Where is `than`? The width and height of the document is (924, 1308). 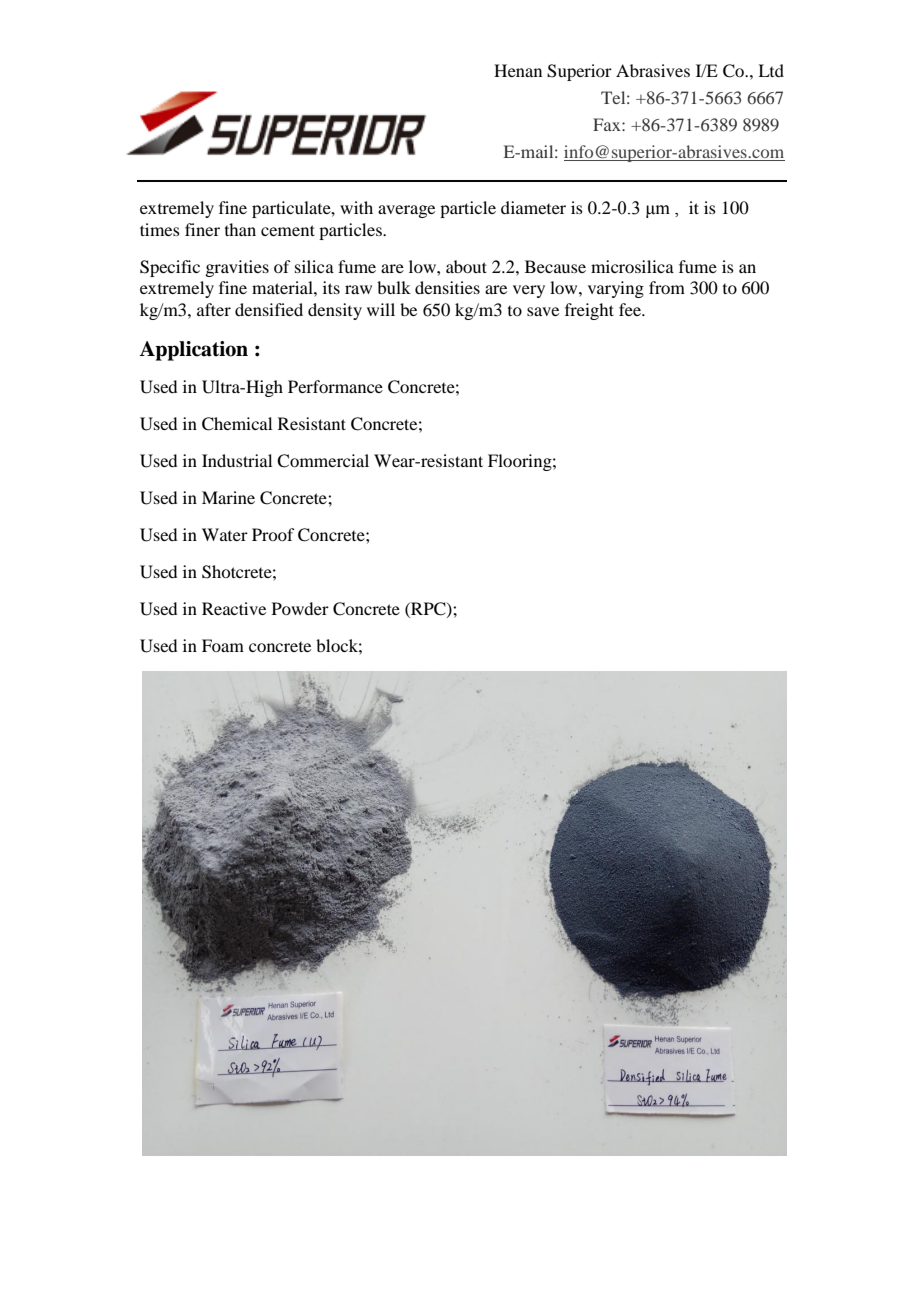
than is located at coordinates (240, 229).
